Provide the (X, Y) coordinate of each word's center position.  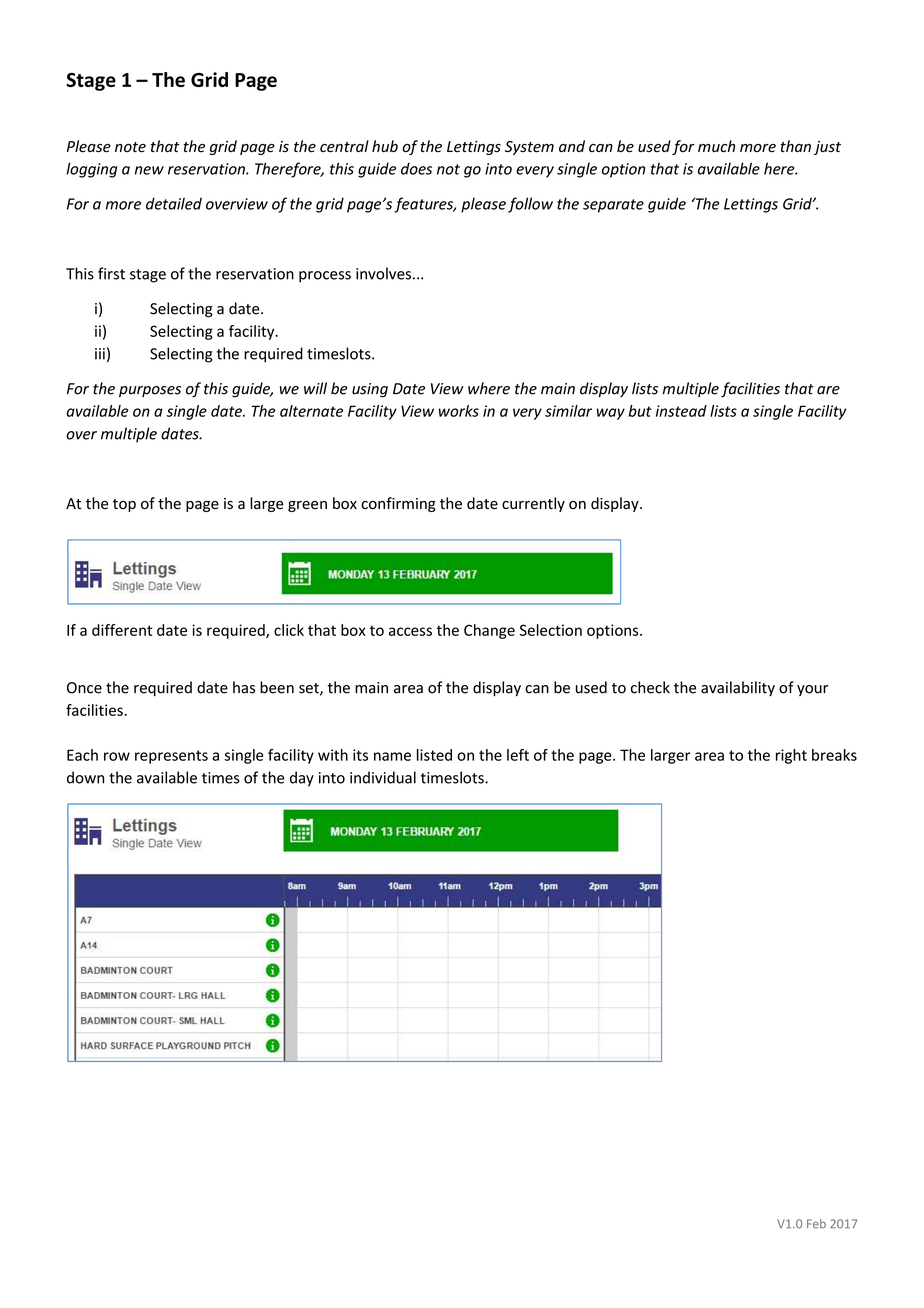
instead (681, 411)
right (791, 756)
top (124, 505)
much (716, 146)
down (85, 777)
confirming (398, 504)
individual (383, 777)
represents (171, 757)
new (149, 170)
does (416, 168)
